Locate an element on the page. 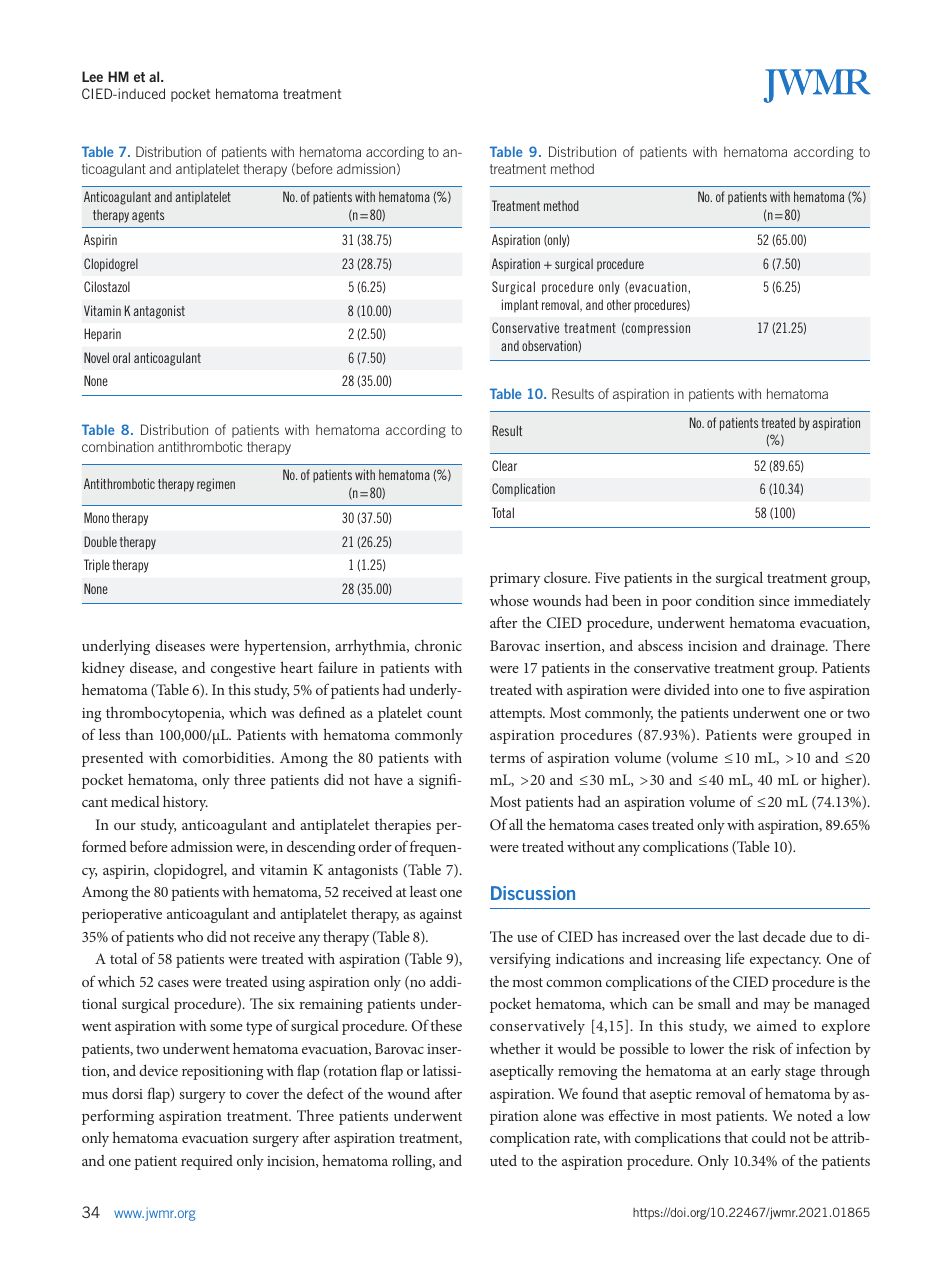 The width and height of the document is (952, 1270). congestive is located at coordinates (243, 670).
